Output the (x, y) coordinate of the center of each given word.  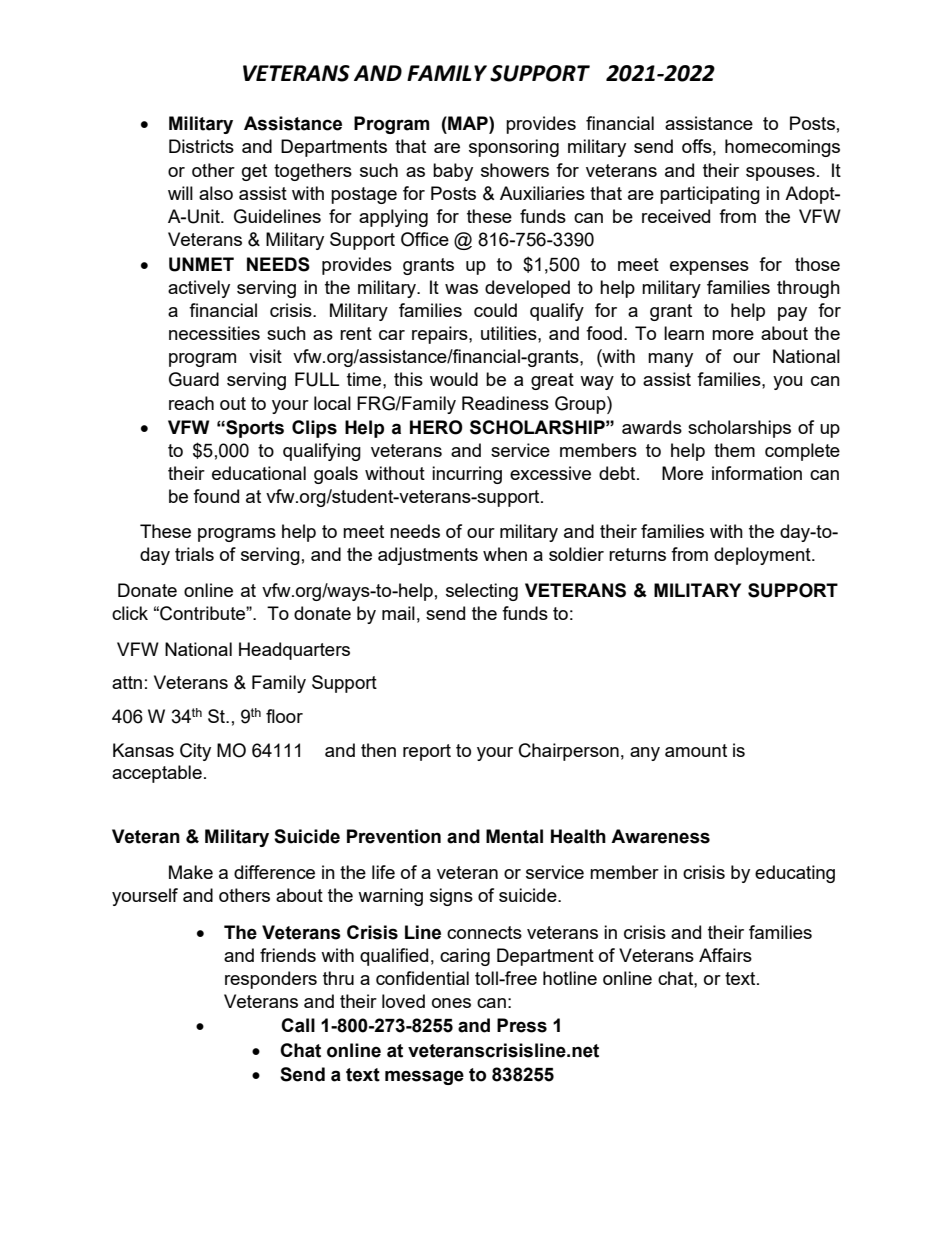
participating (710, 195)
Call (298, 1025)
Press (522, 1025)
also (216, 193)
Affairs (725, 955)
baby (453, 172)
